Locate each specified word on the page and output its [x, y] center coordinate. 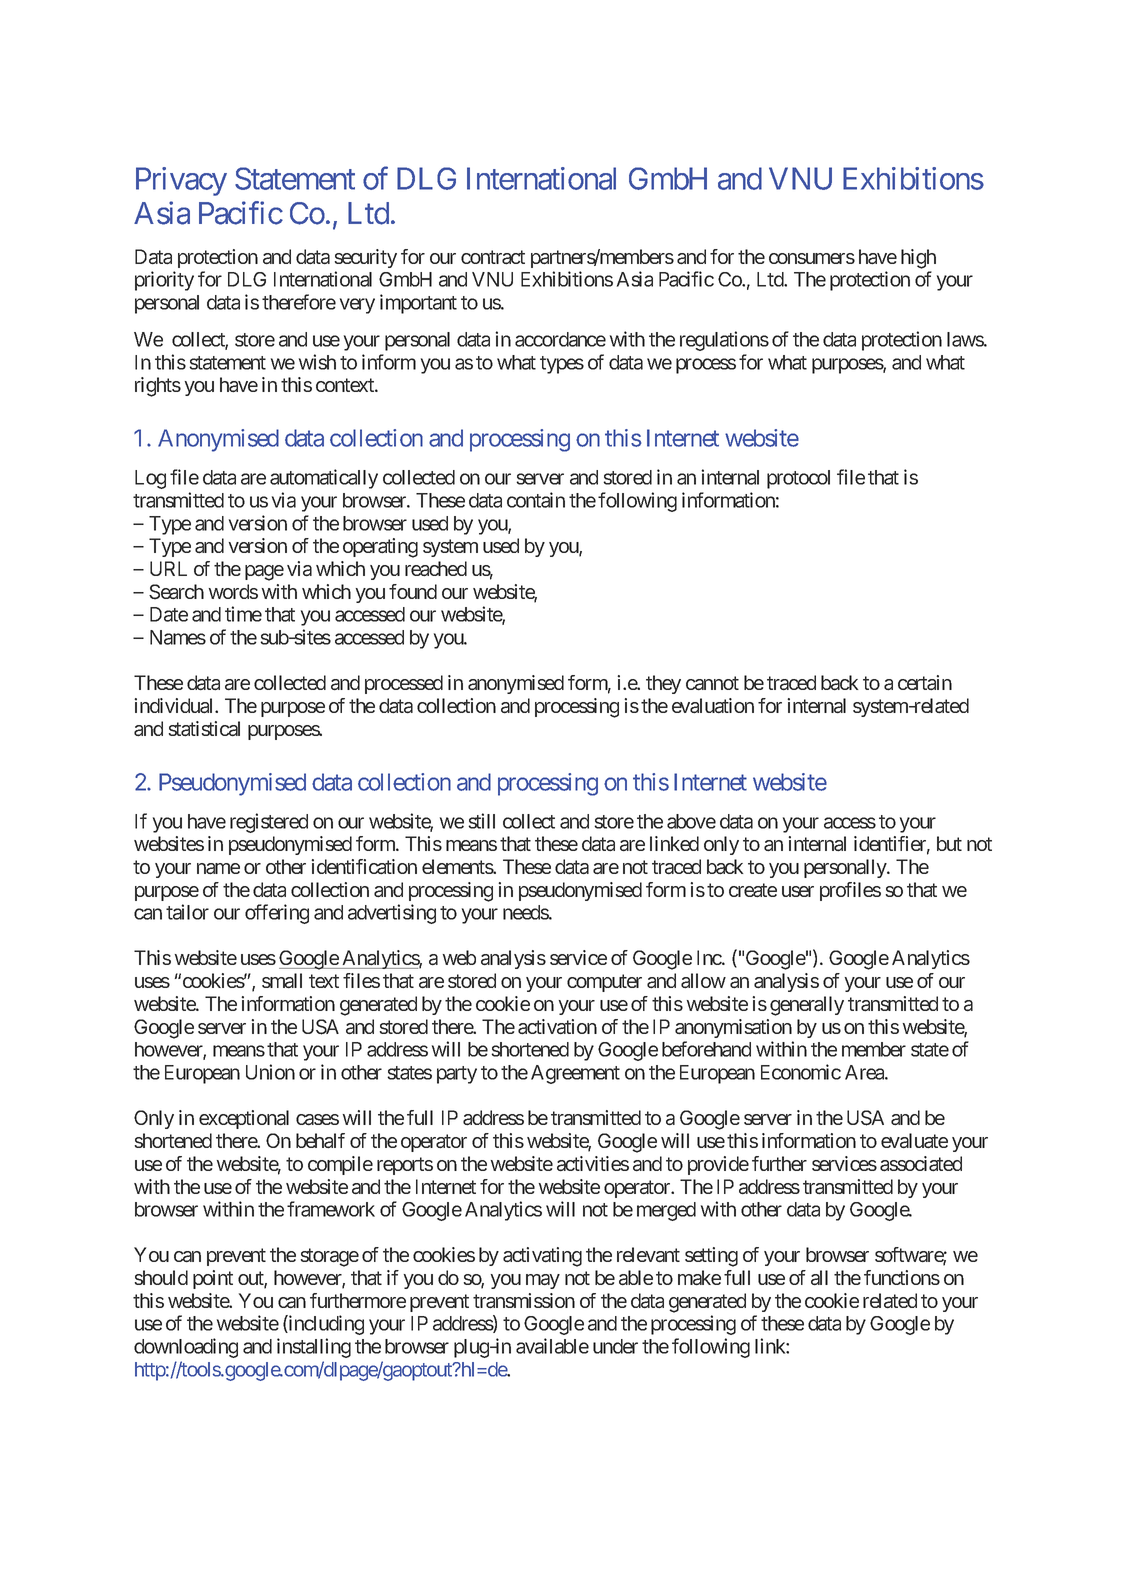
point [213, 1279]
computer [604, 983]
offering [277, 914]
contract [493, 257]
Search [176, 592]
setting [711, 1257]
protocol [798, 479]
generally [807, 1006]
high [918, 259]
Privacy [181, 181]
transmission [524, 1301]
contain [536, 500]
